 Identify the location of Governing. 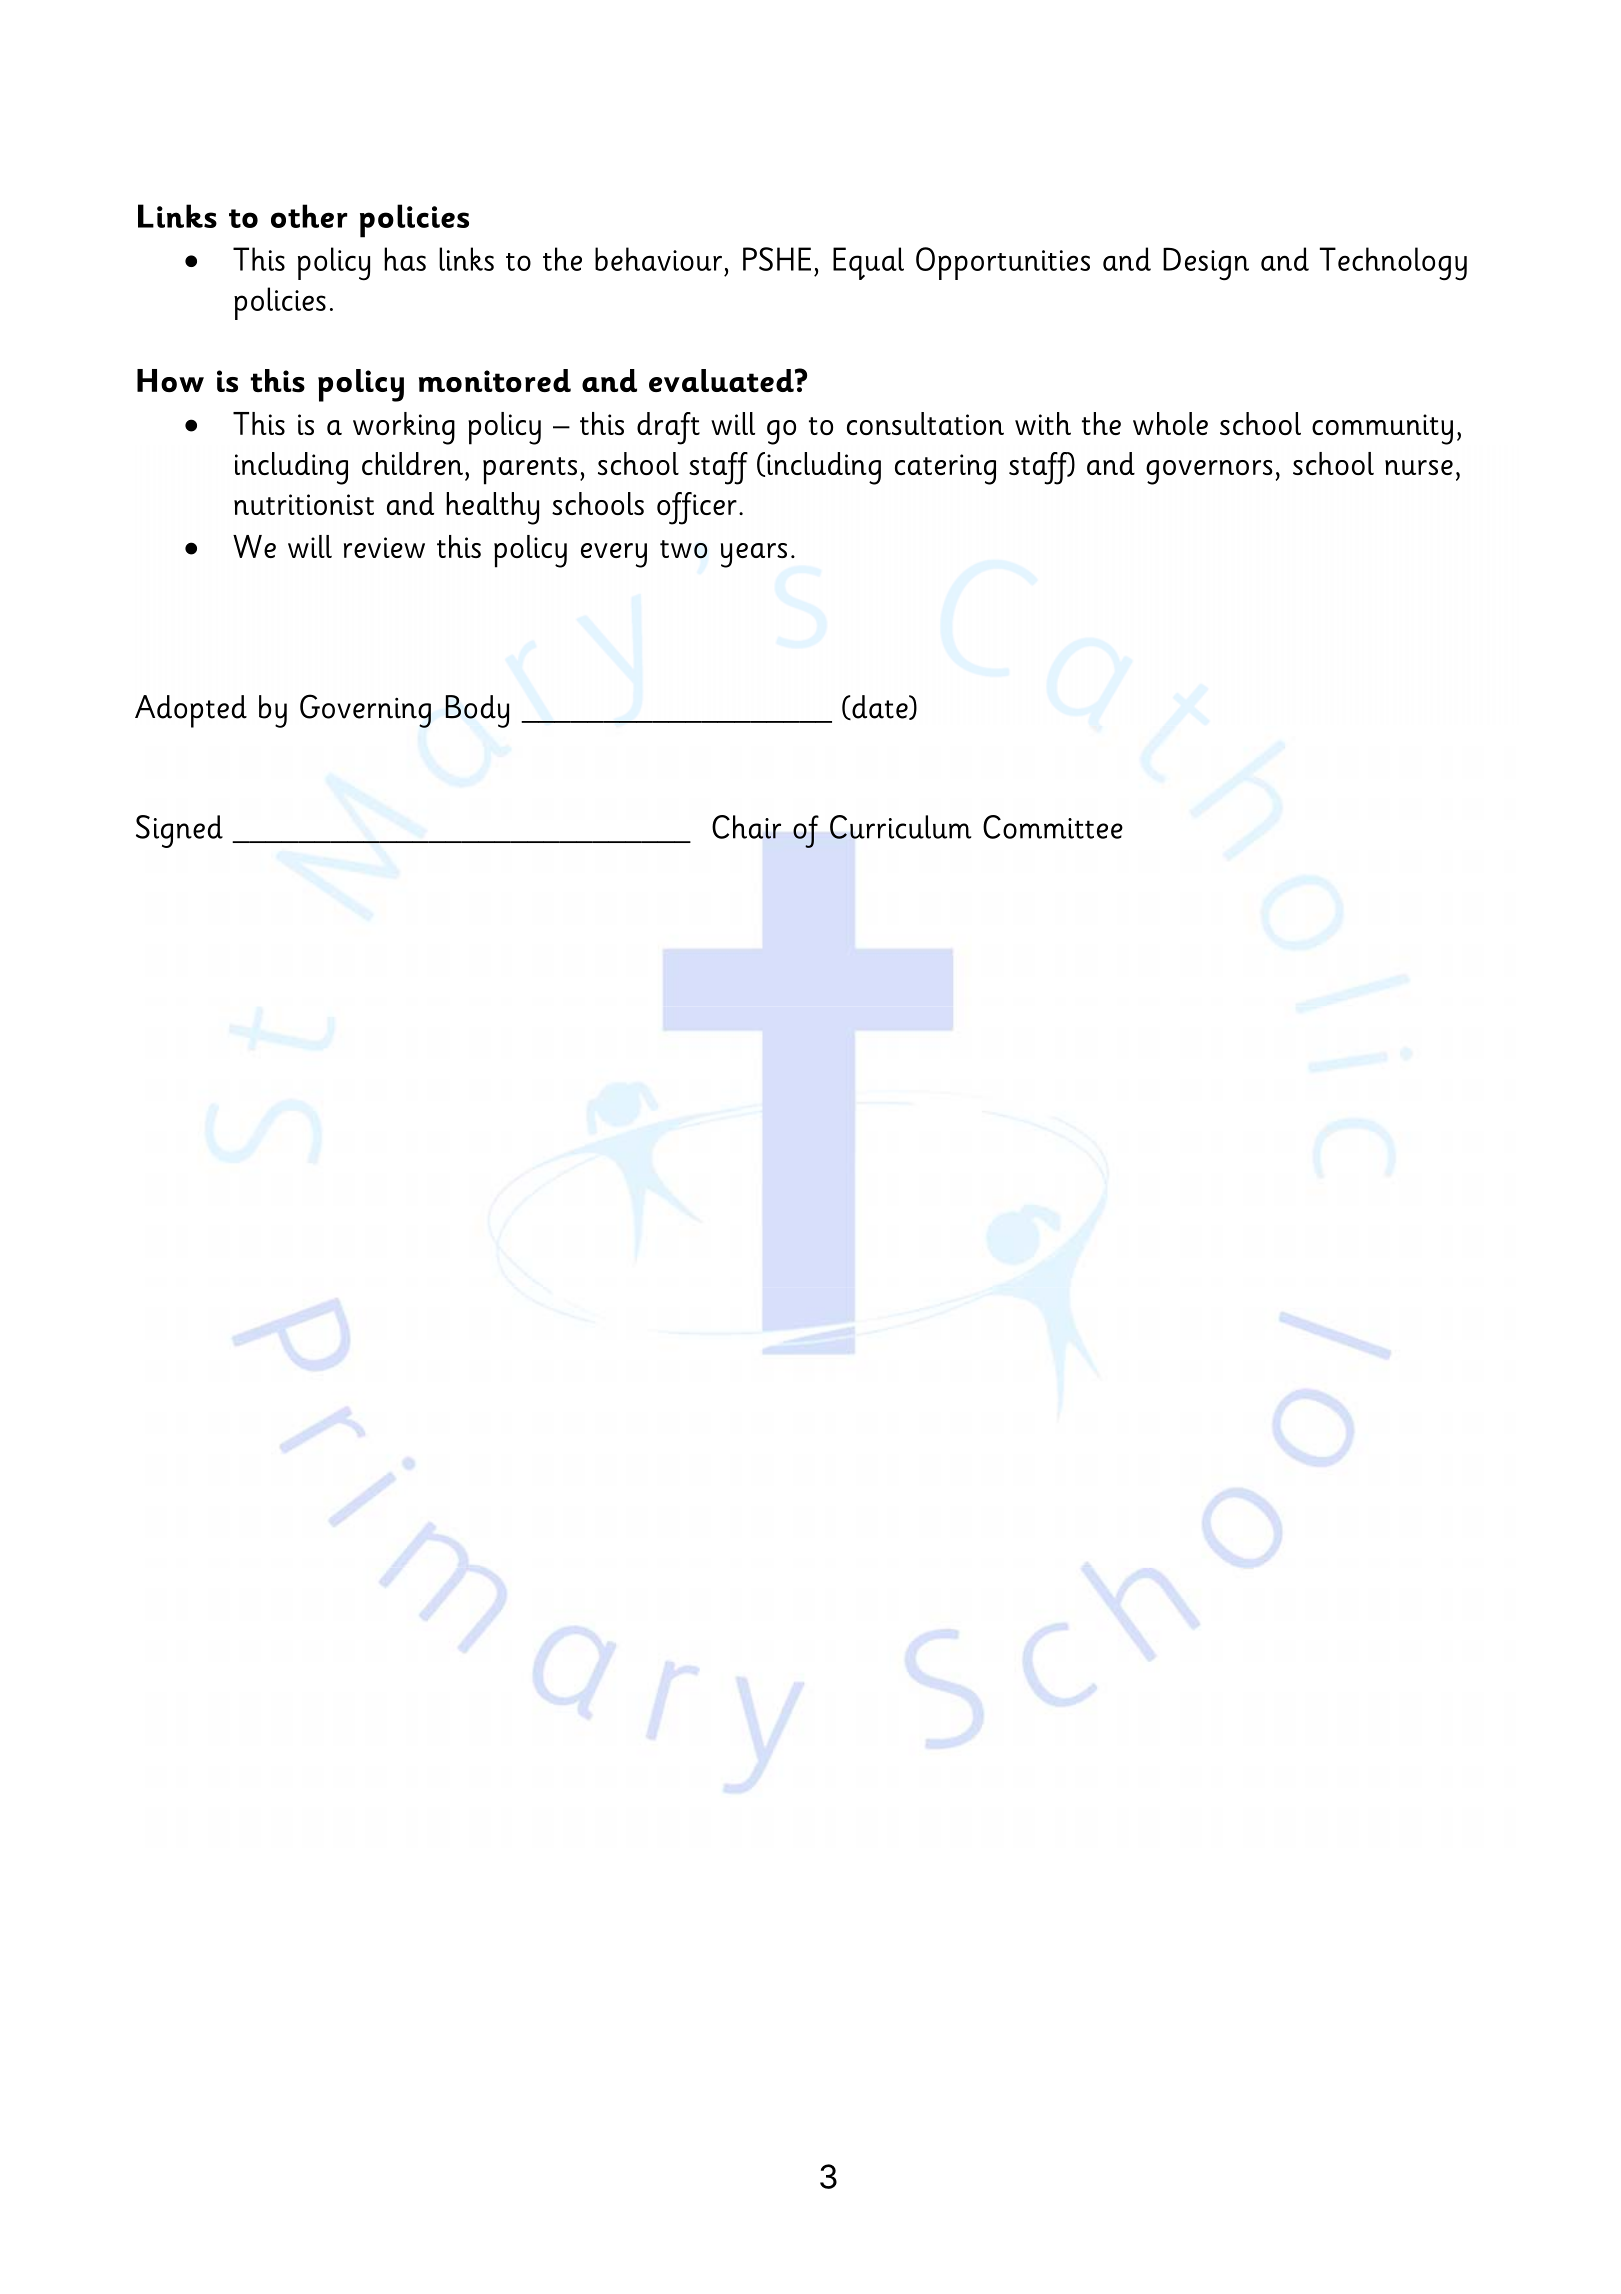
(365, 711).
